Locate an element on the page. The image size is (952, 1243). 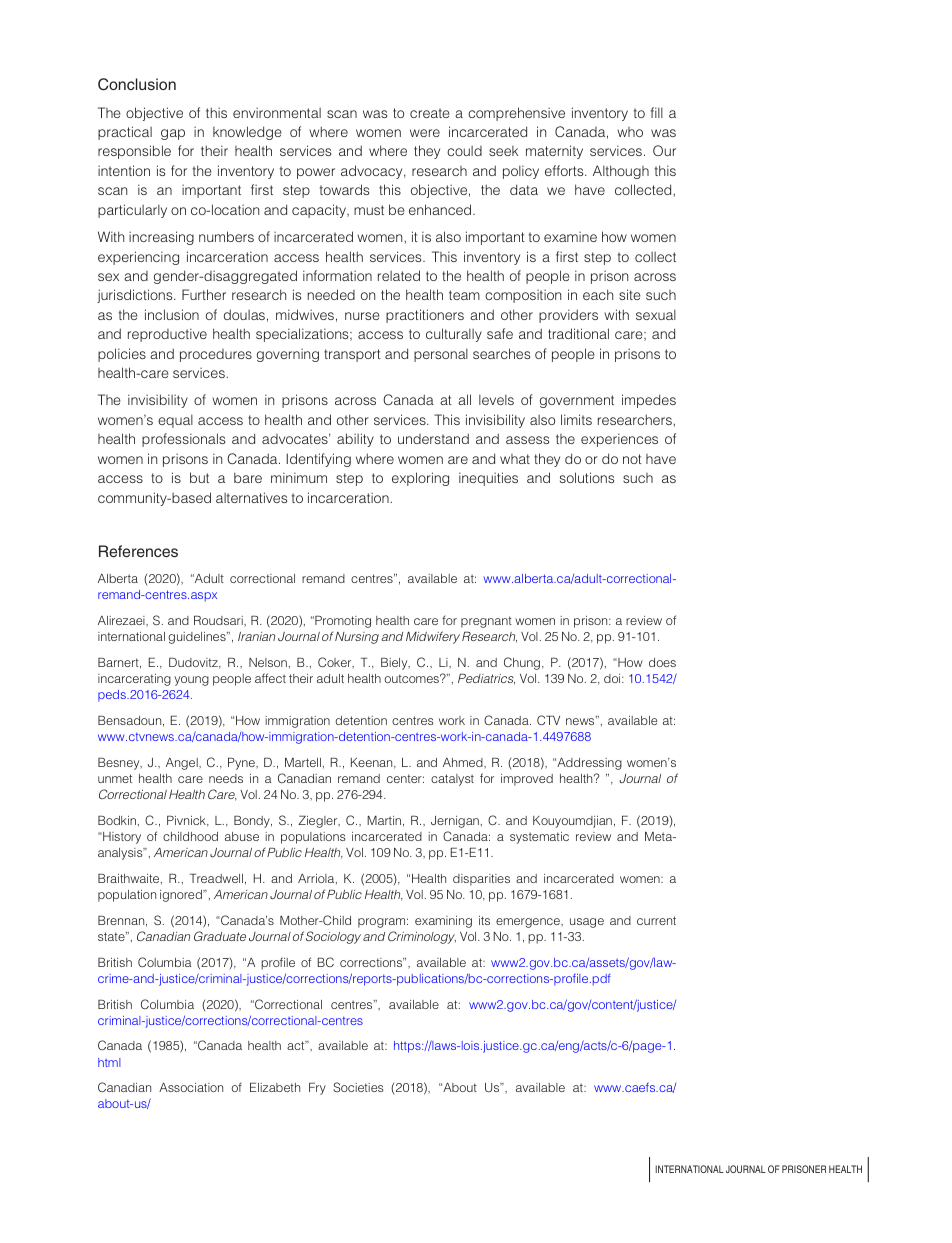
were is located at coordinates (425, 133).
